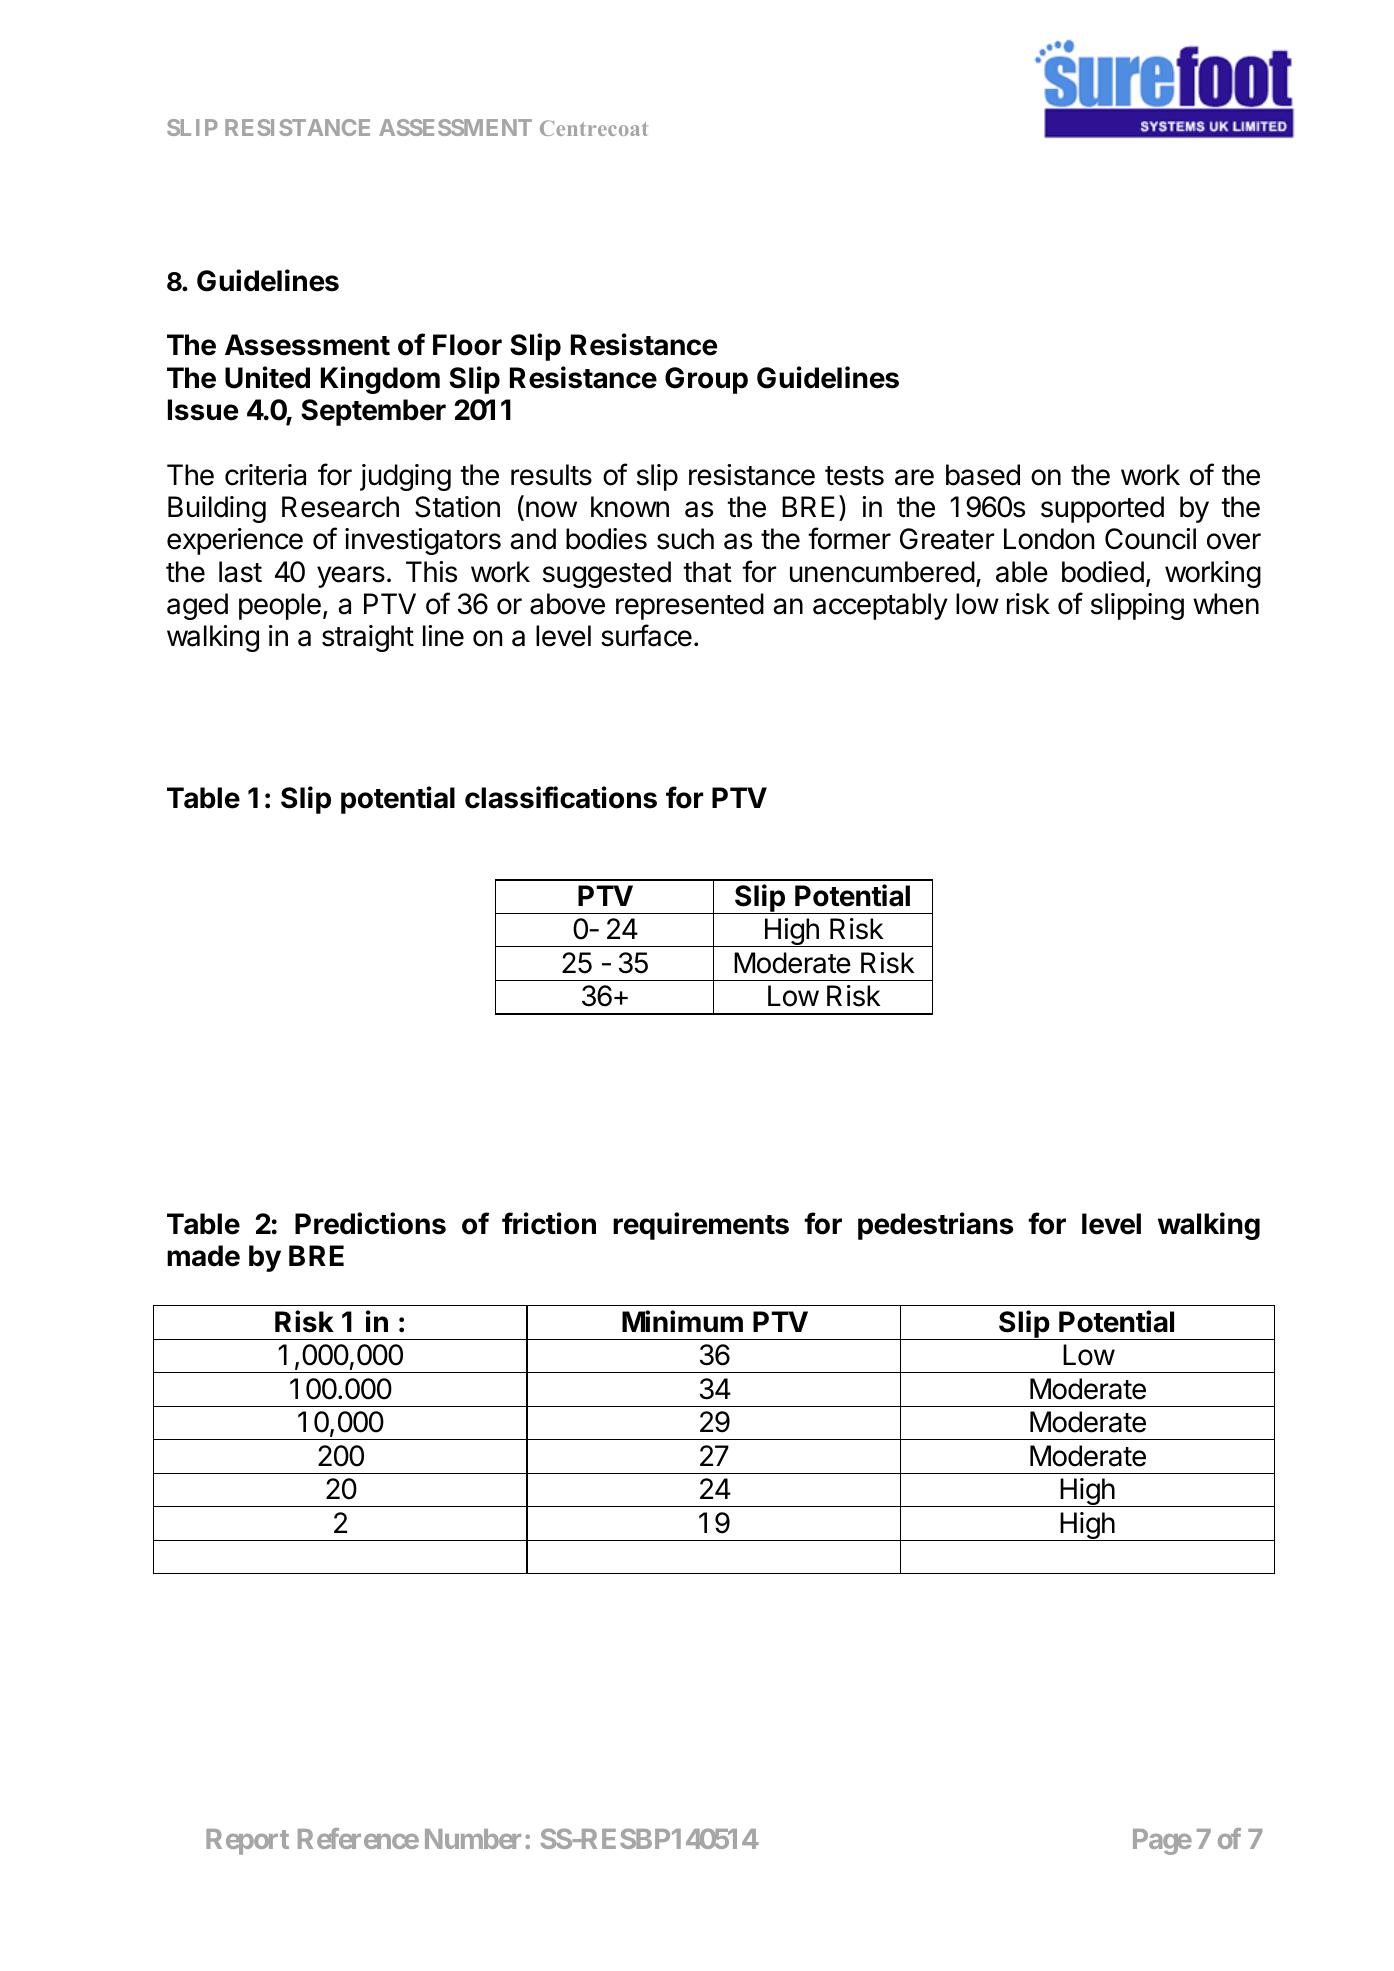 This document has height=1971, width=1394. Describe the element at coordinates (473, 1839) in the document. I see `Number` at that location.
